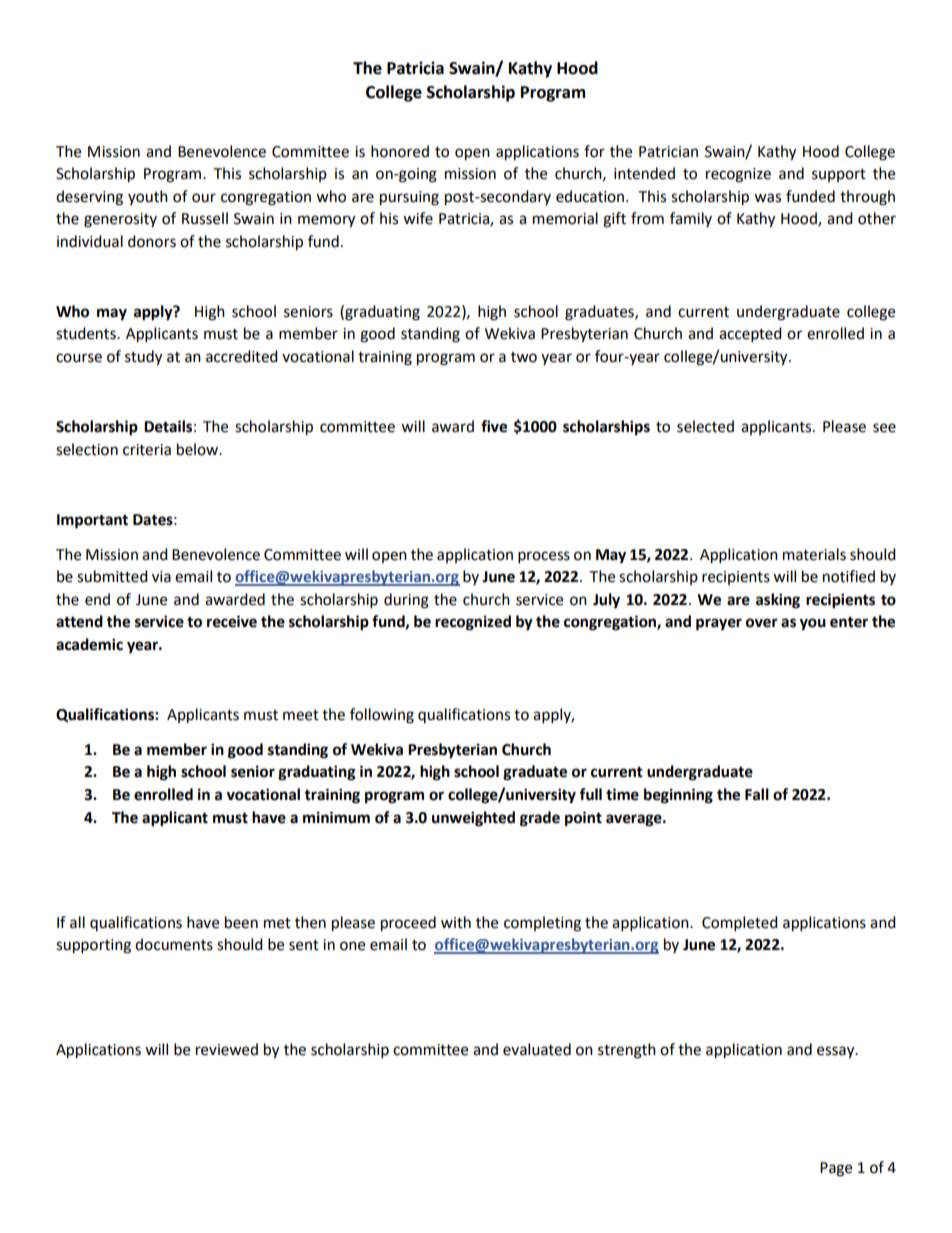 The image size is (952, 1233). Describe the element at coordinates (143, 358) in the document. I see `study` at that location.
